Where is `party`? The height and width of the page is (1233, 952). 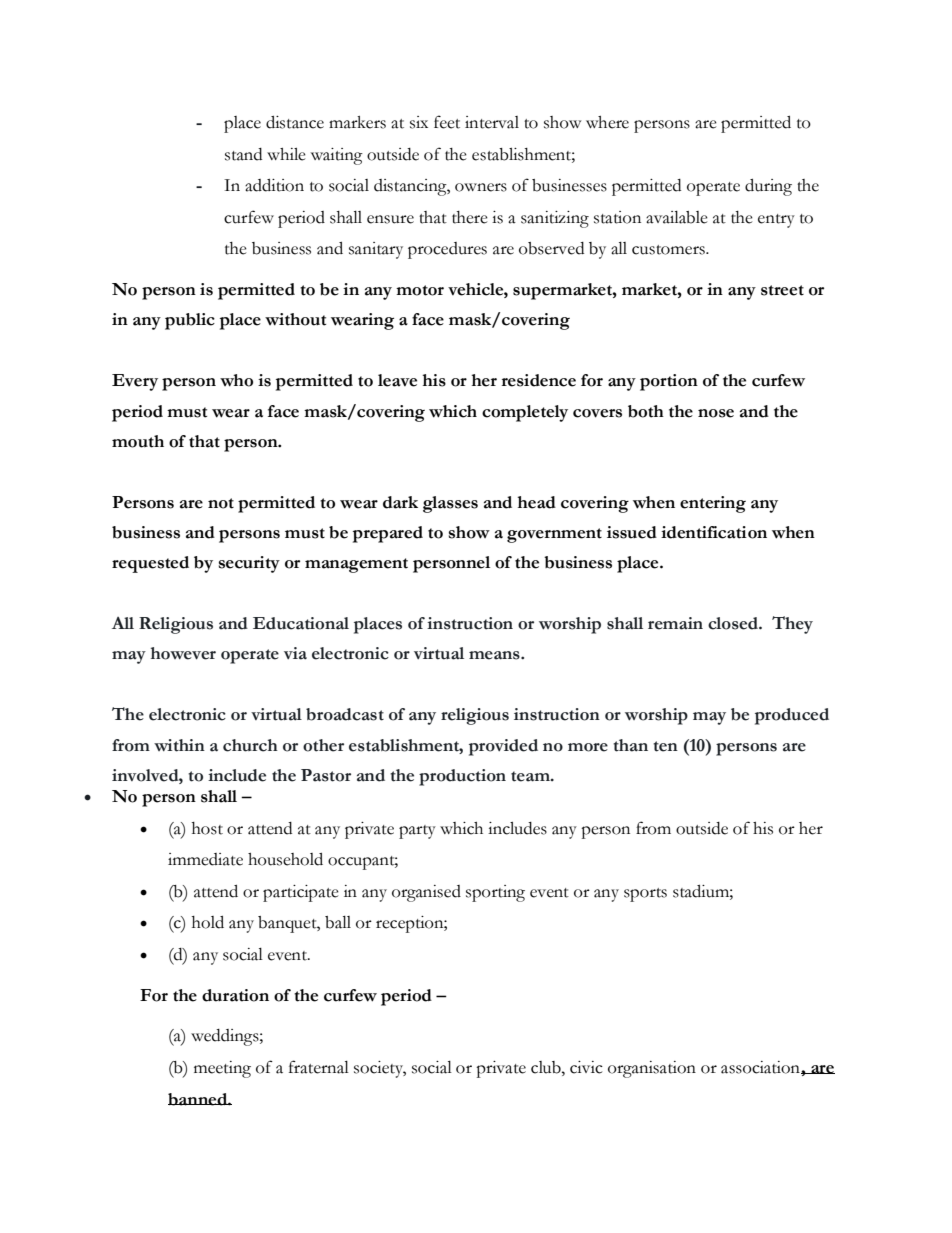
party is located at coordinates (417, 832).
